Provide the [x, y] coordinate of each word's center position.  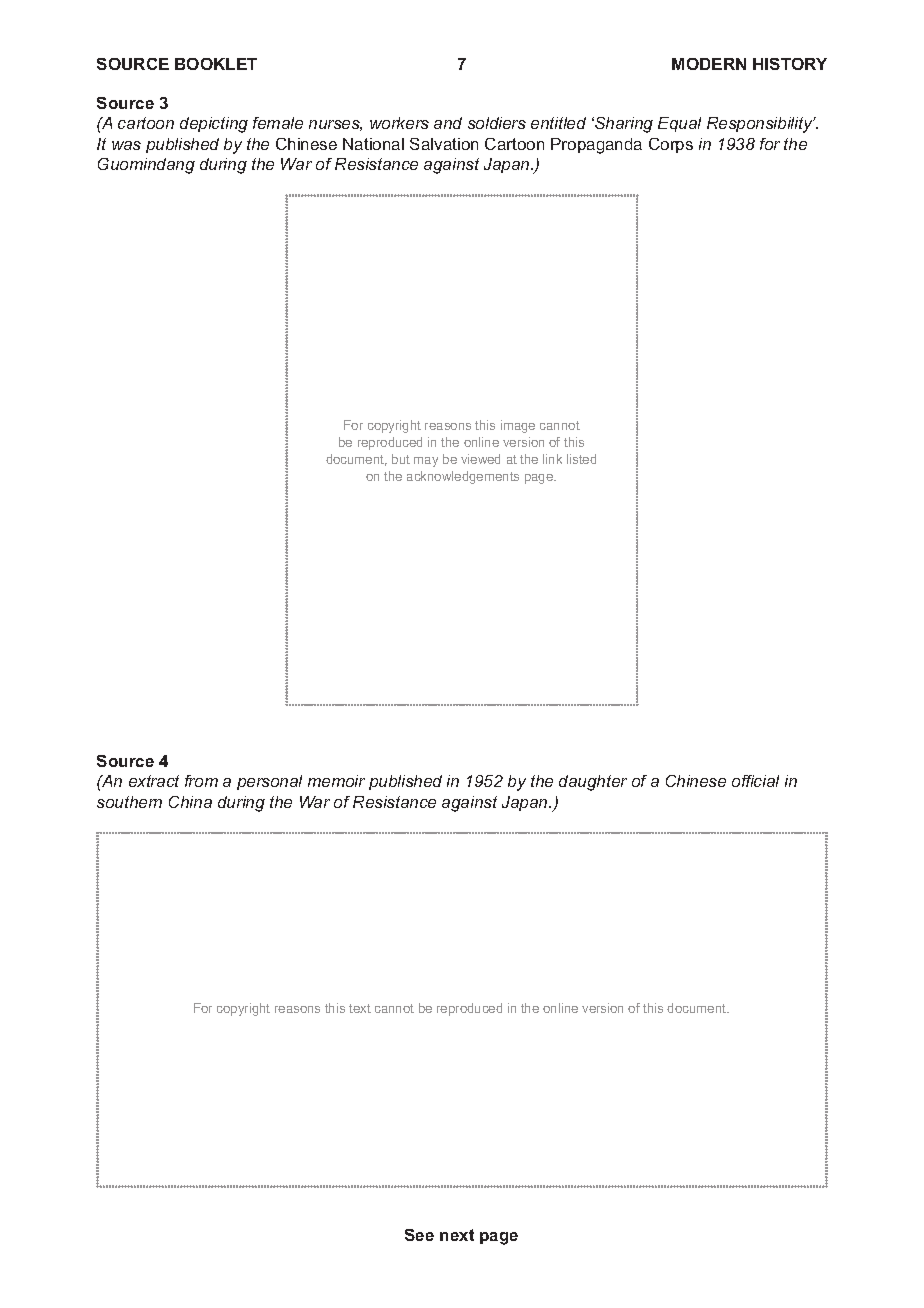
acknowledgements [463, 477]
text [360, 1008]
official [755, 781]
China [190, 802]
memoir [336, 781]
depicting [214, 125]
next [457, 1235]
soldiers [497, 123]
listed [581, 459]
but [401, 459]
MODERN [709, 64]
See [419, 1235]
